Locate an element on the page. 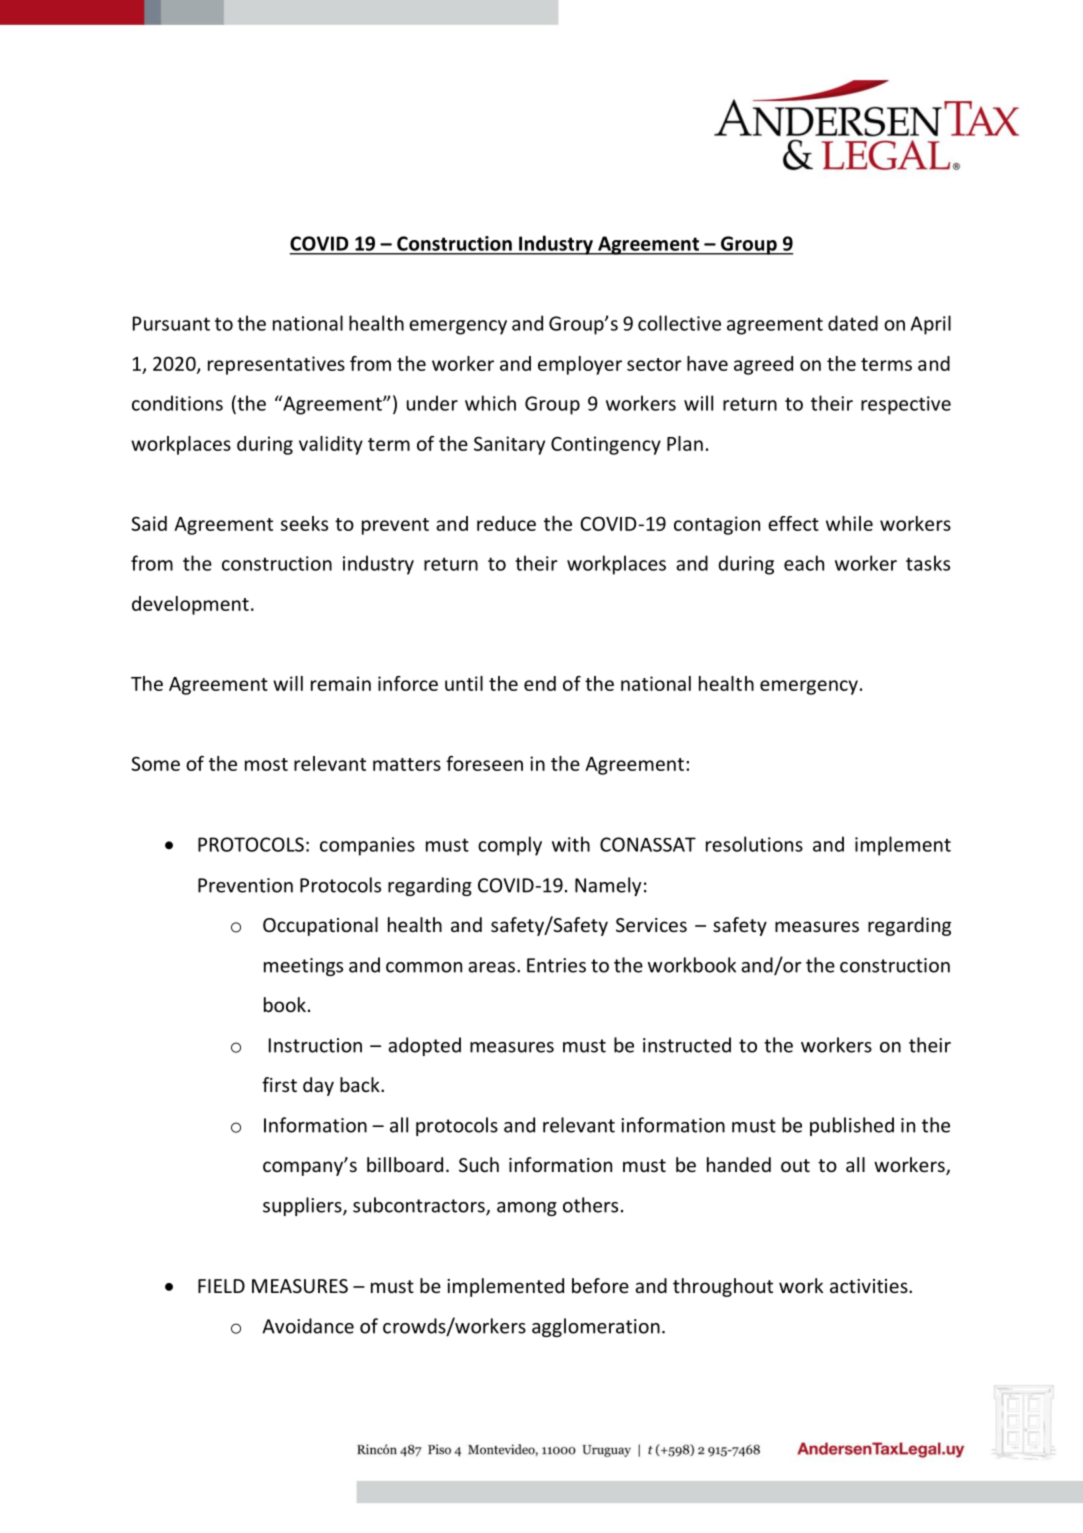 This document has width=1083, height=1533. resolutions is located at coordinates (754, 844).
